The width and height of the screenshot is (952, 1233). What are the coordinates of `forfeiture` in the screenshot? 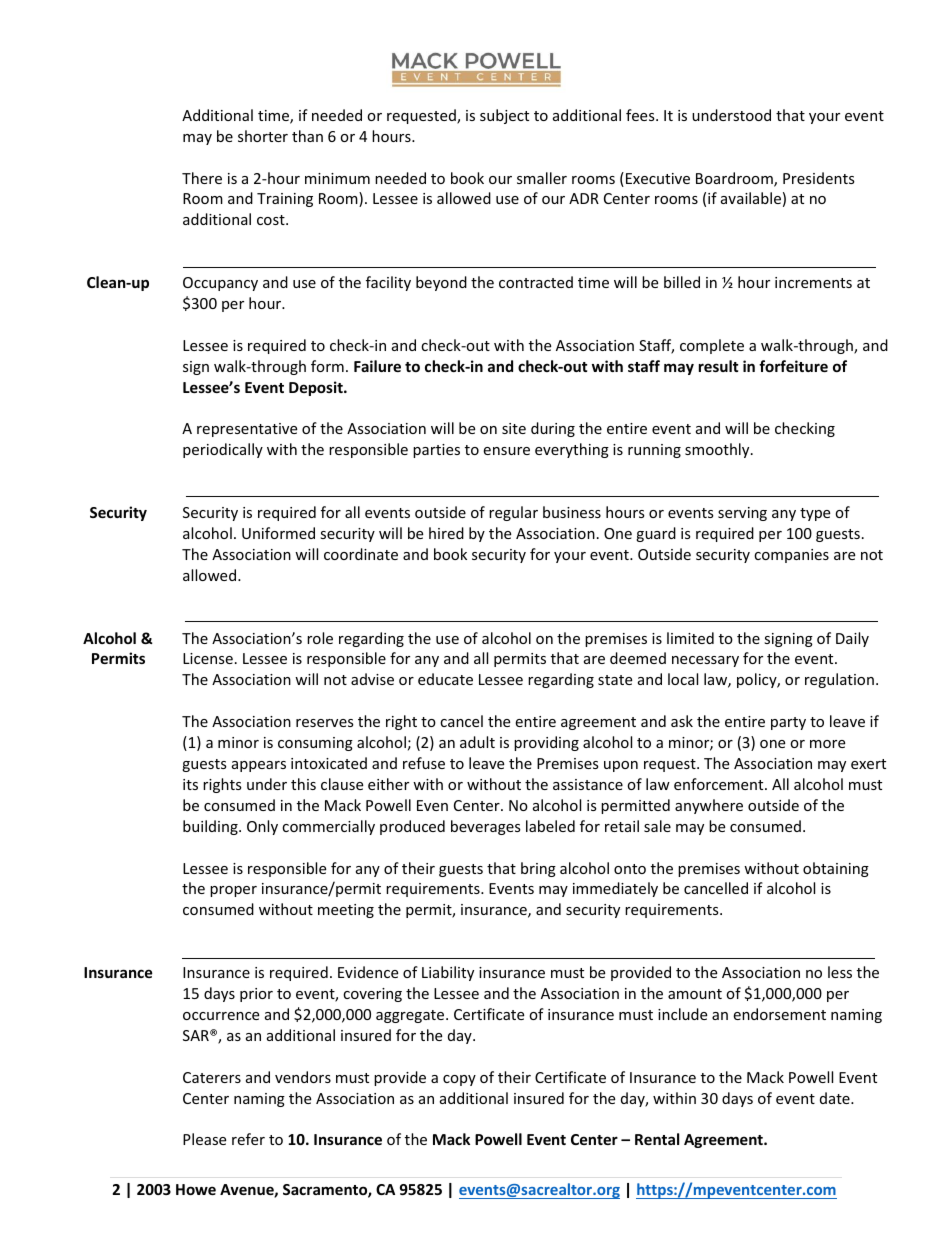 It's located at (793, 366).
